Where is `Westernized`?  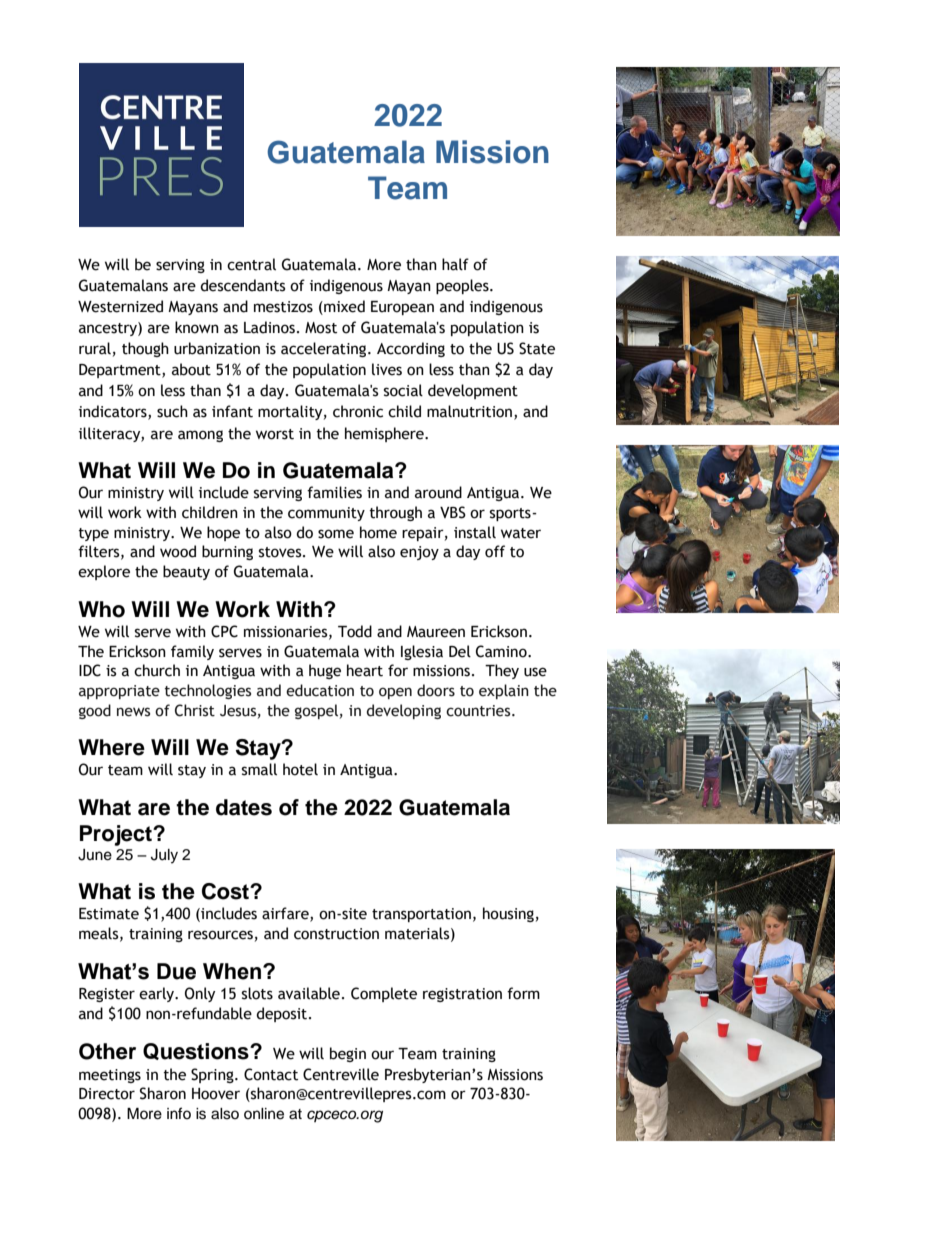 Westernized is located at coordinates (120, 306).
